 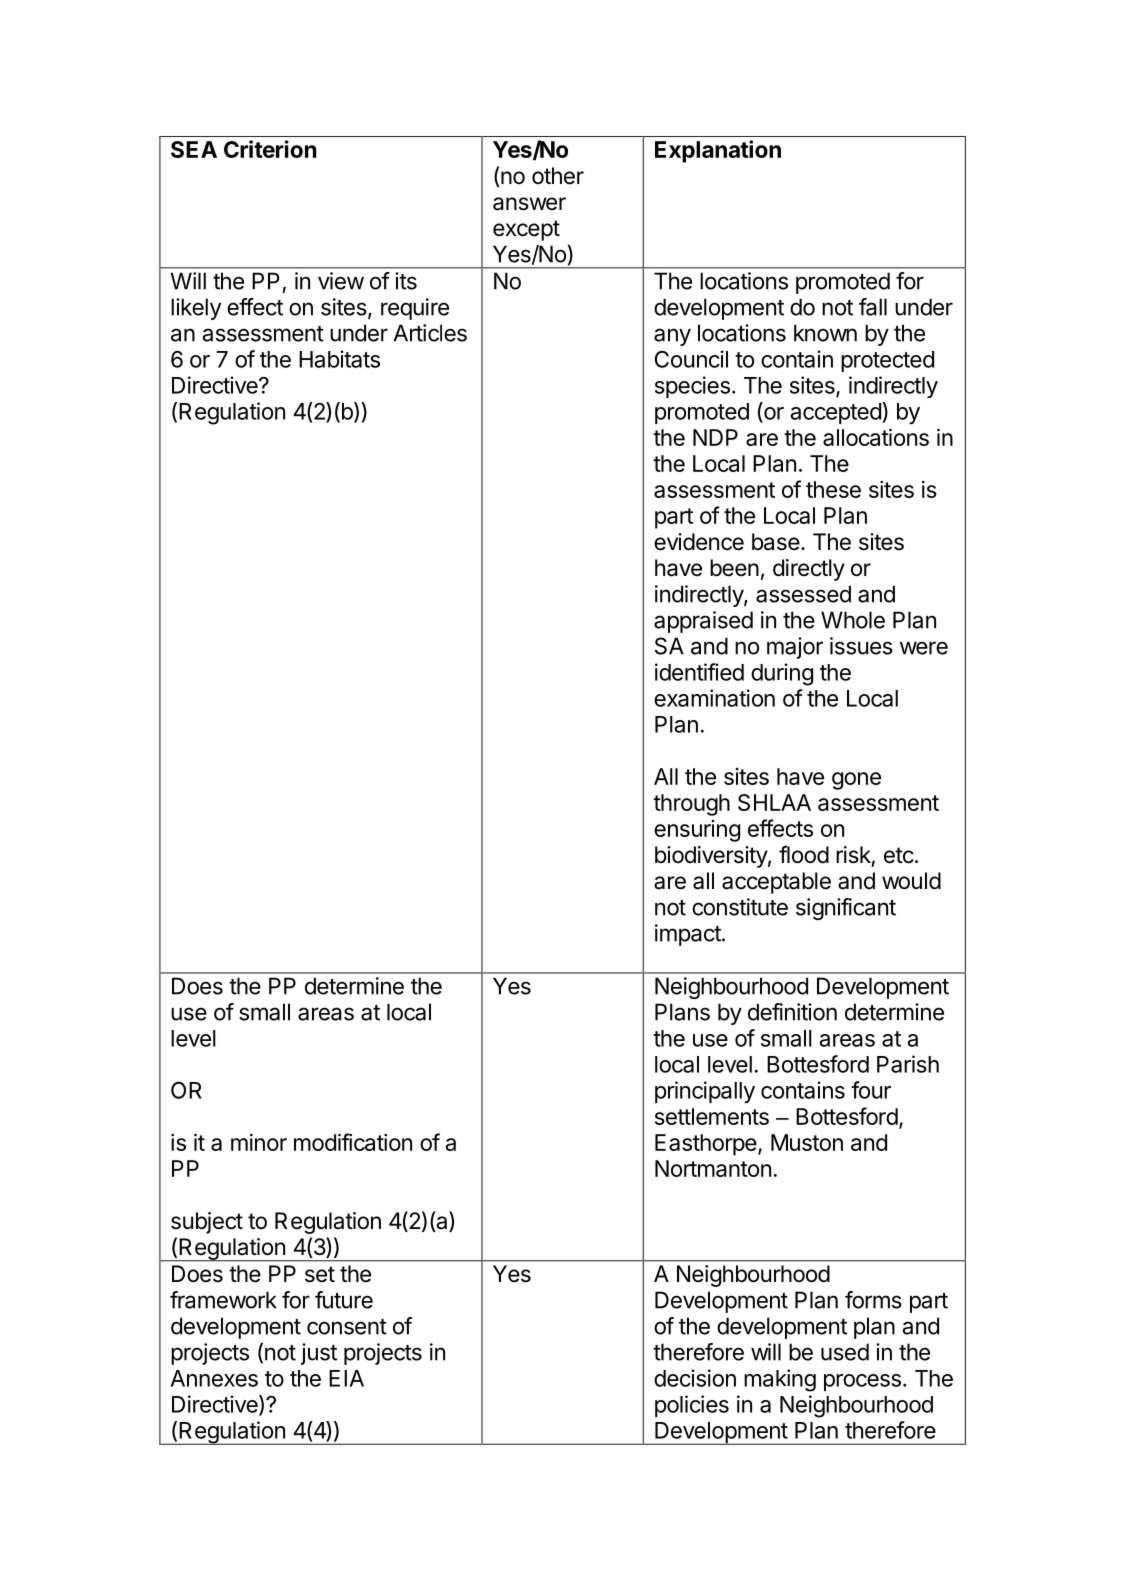 What do you see at coordinates (871, 1090) in the screenshot?
I see `four` at bounding box center [871, 1090].
